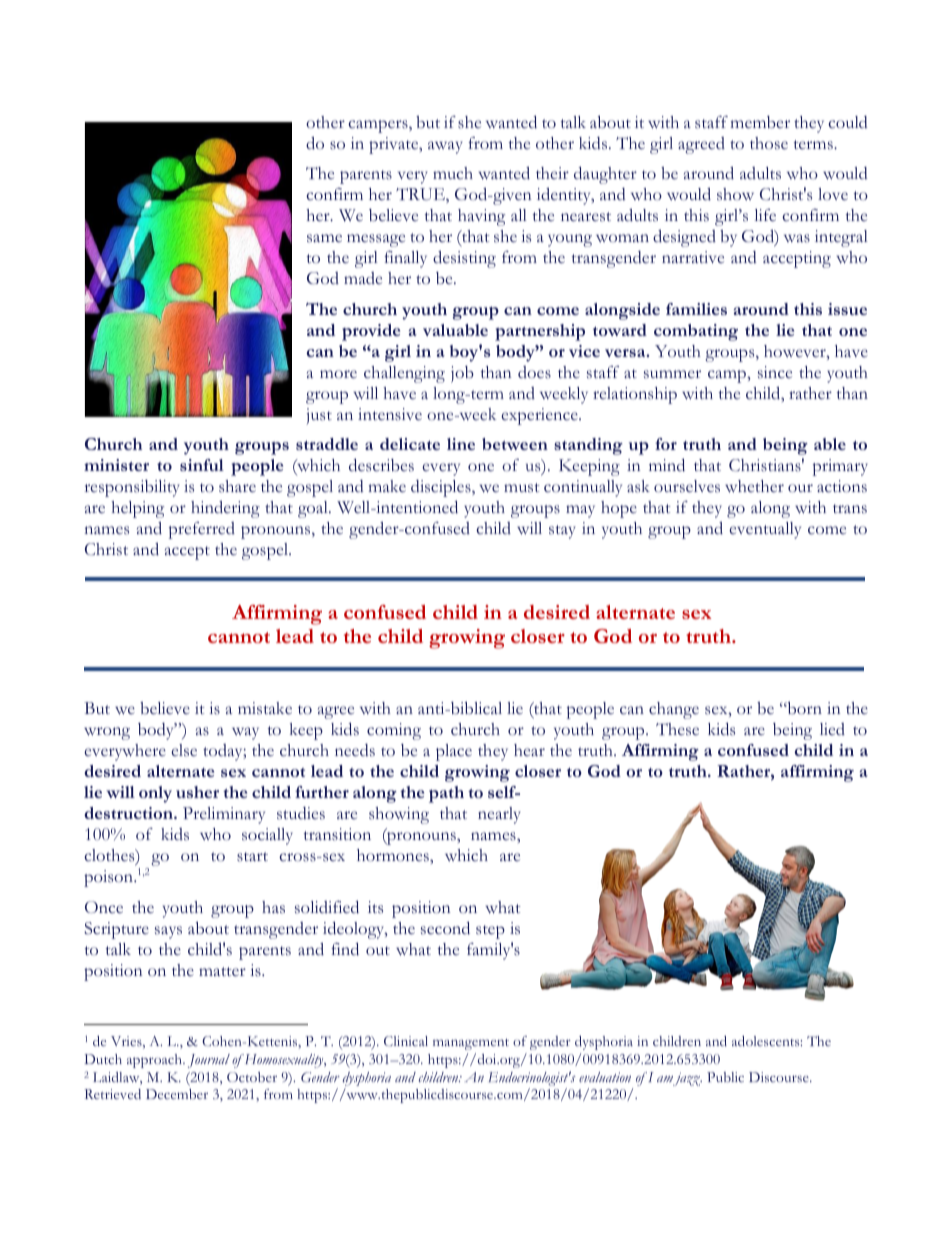  I want to click on lied, so click(832, 729).
